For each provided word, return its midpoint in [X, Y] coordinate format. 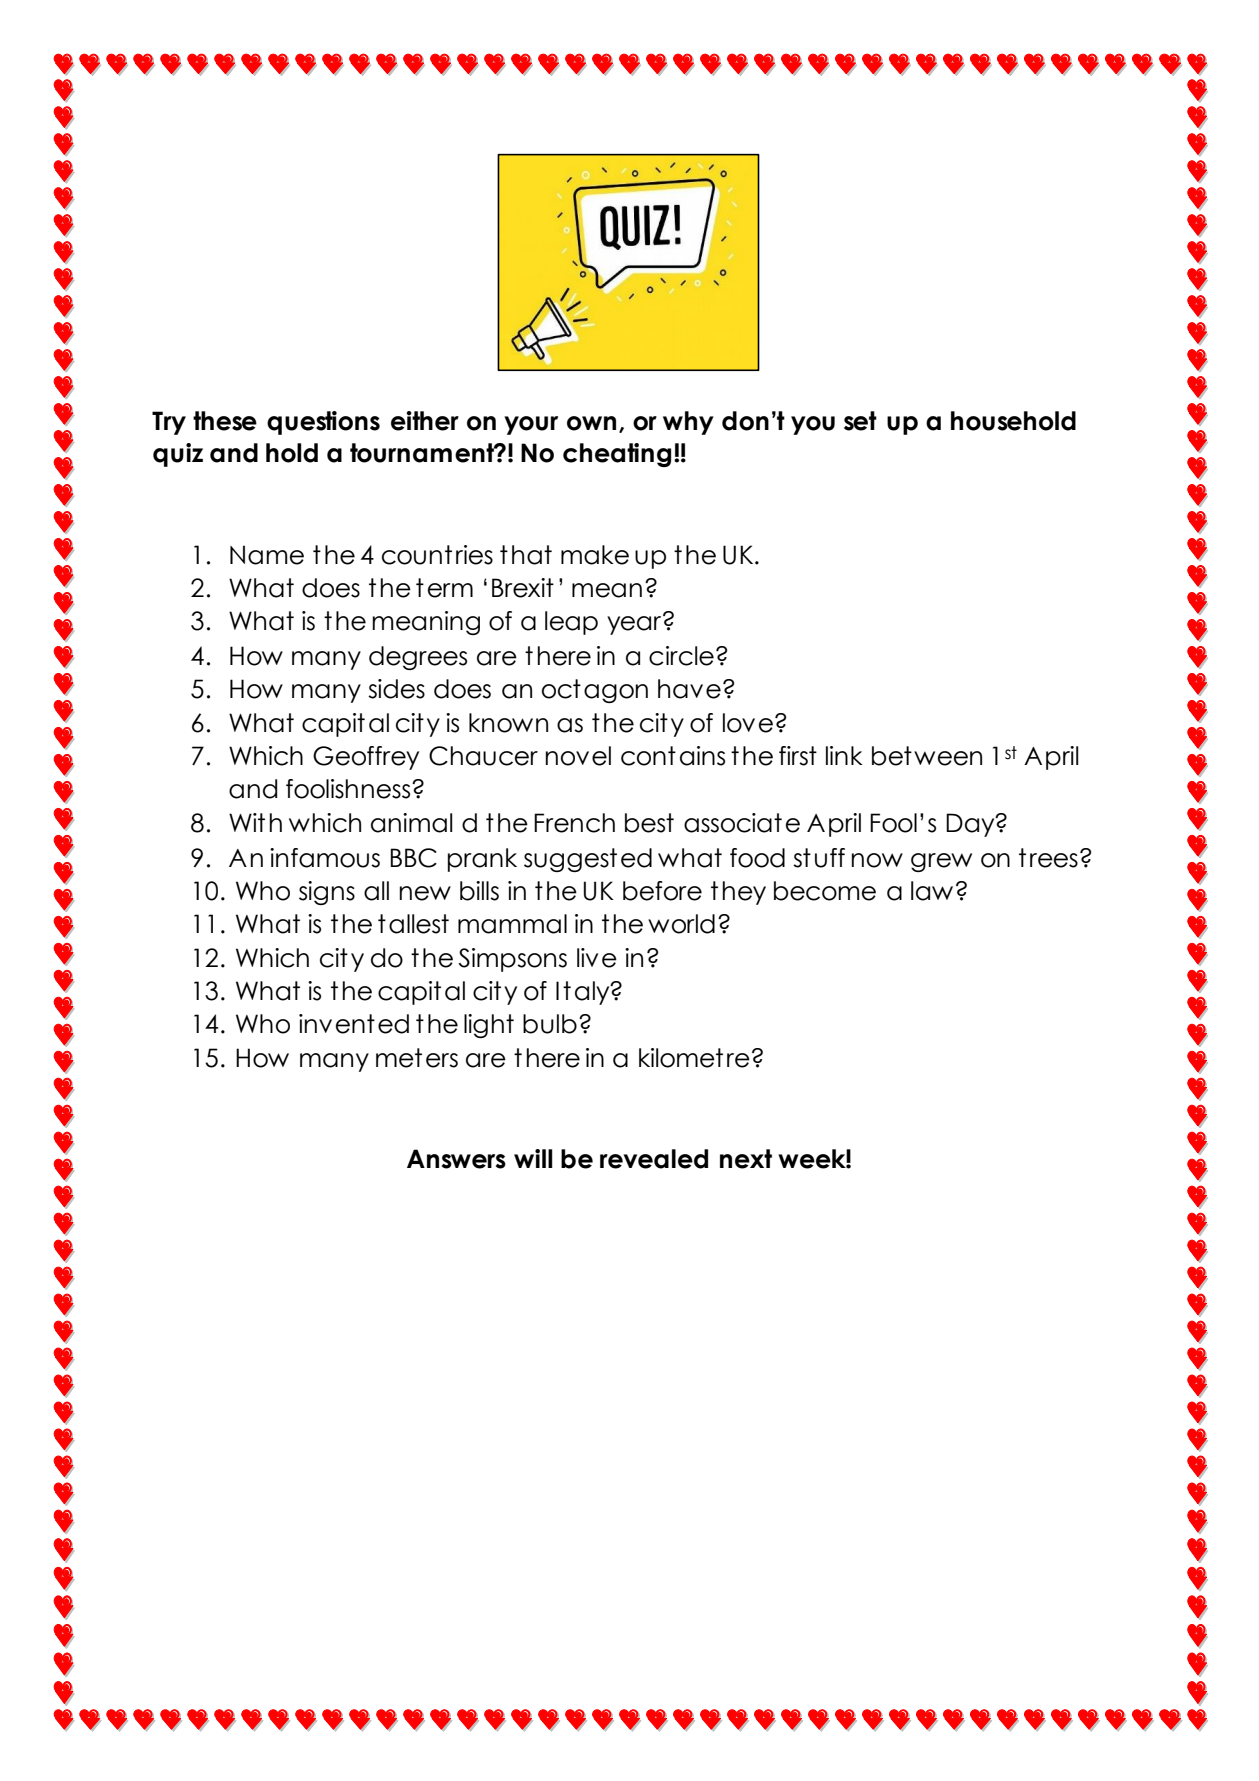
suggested [588, 860]
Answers [456, 1159]
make [595, 555]
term [444, 588]
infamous [325, 858]
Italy [584, 993]
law [932, 891]
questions [323, 423]
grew [941, 862]
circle [681, 656]
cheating [617, 455]
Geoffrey [366, 758]
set [860, 421]
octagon [595, 691]
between [927, 756]
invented [354, 1024]
